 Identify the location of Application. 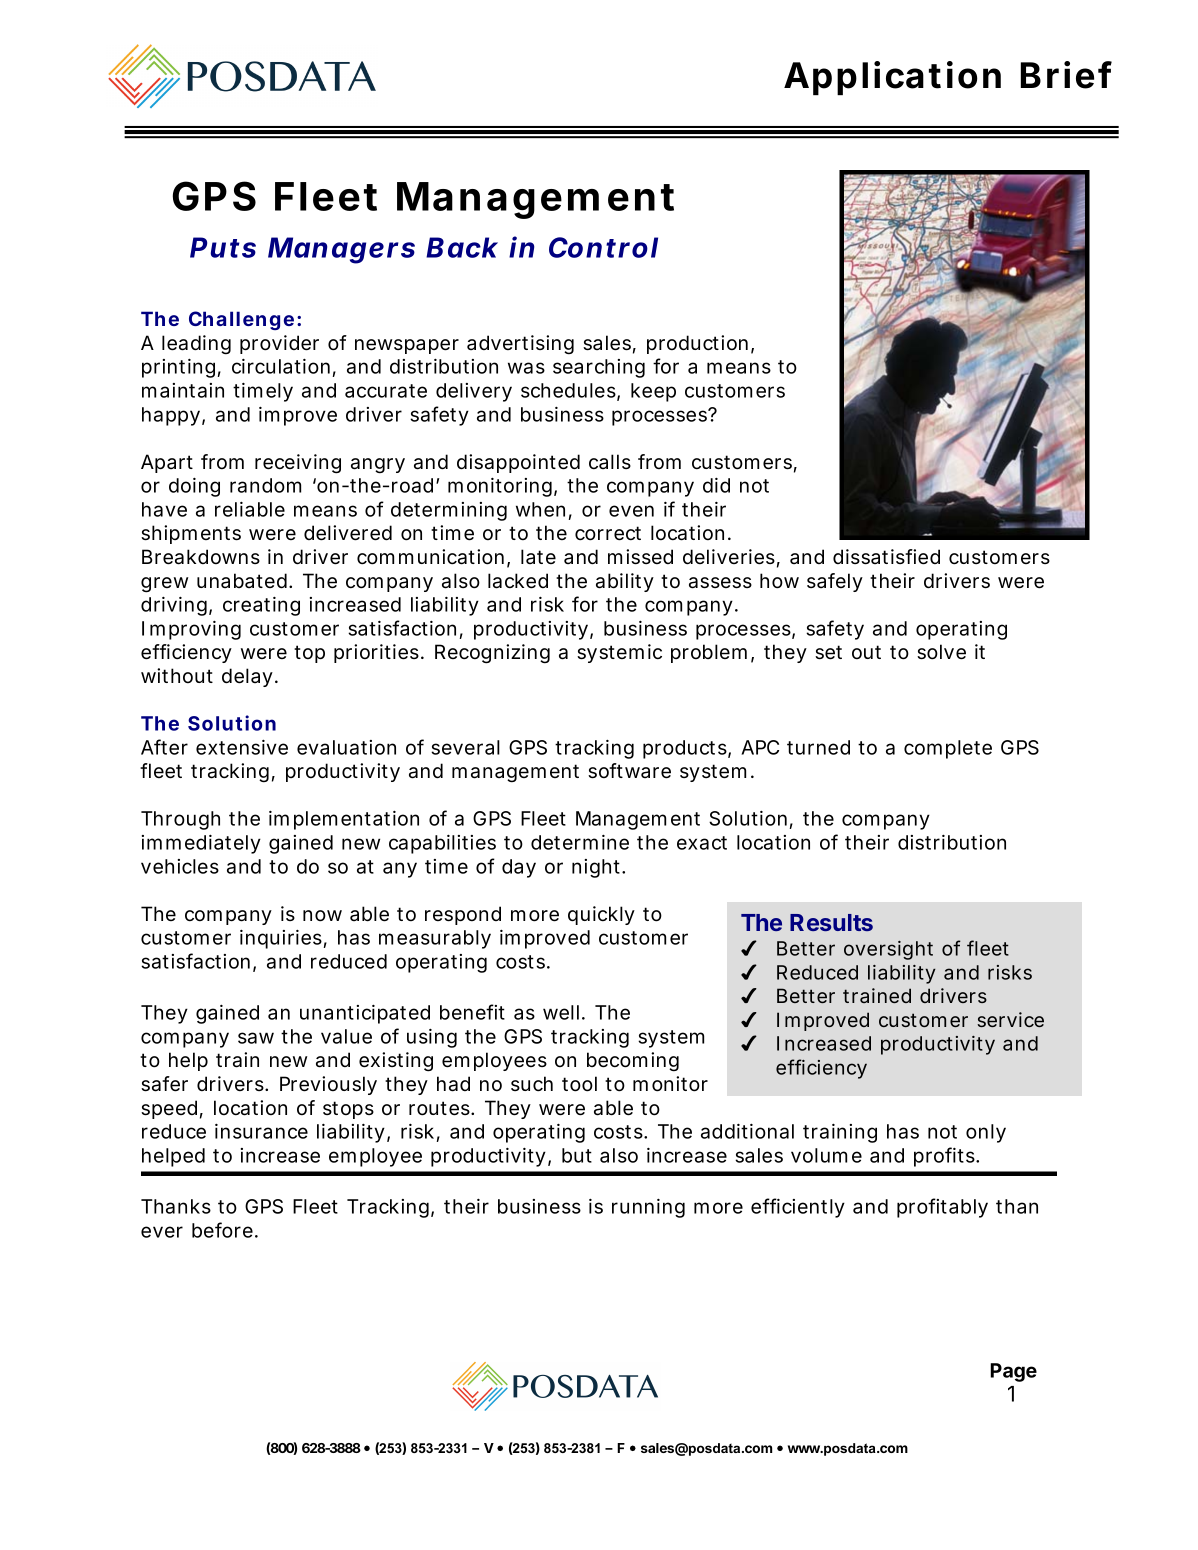
(892, 78).
